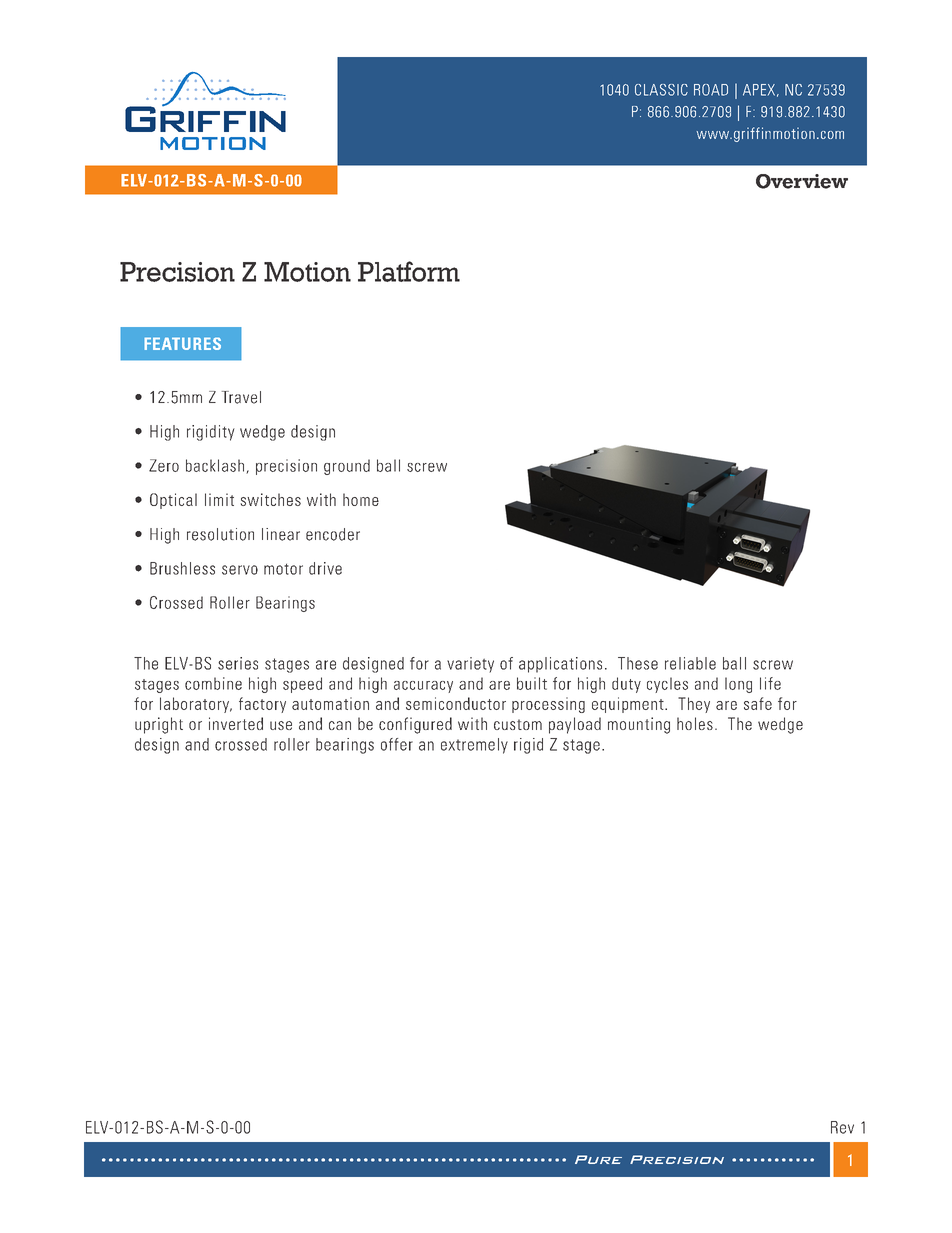  Describe the element at coordinates (711, 90) in the image. I see `ROAD` at that location.
